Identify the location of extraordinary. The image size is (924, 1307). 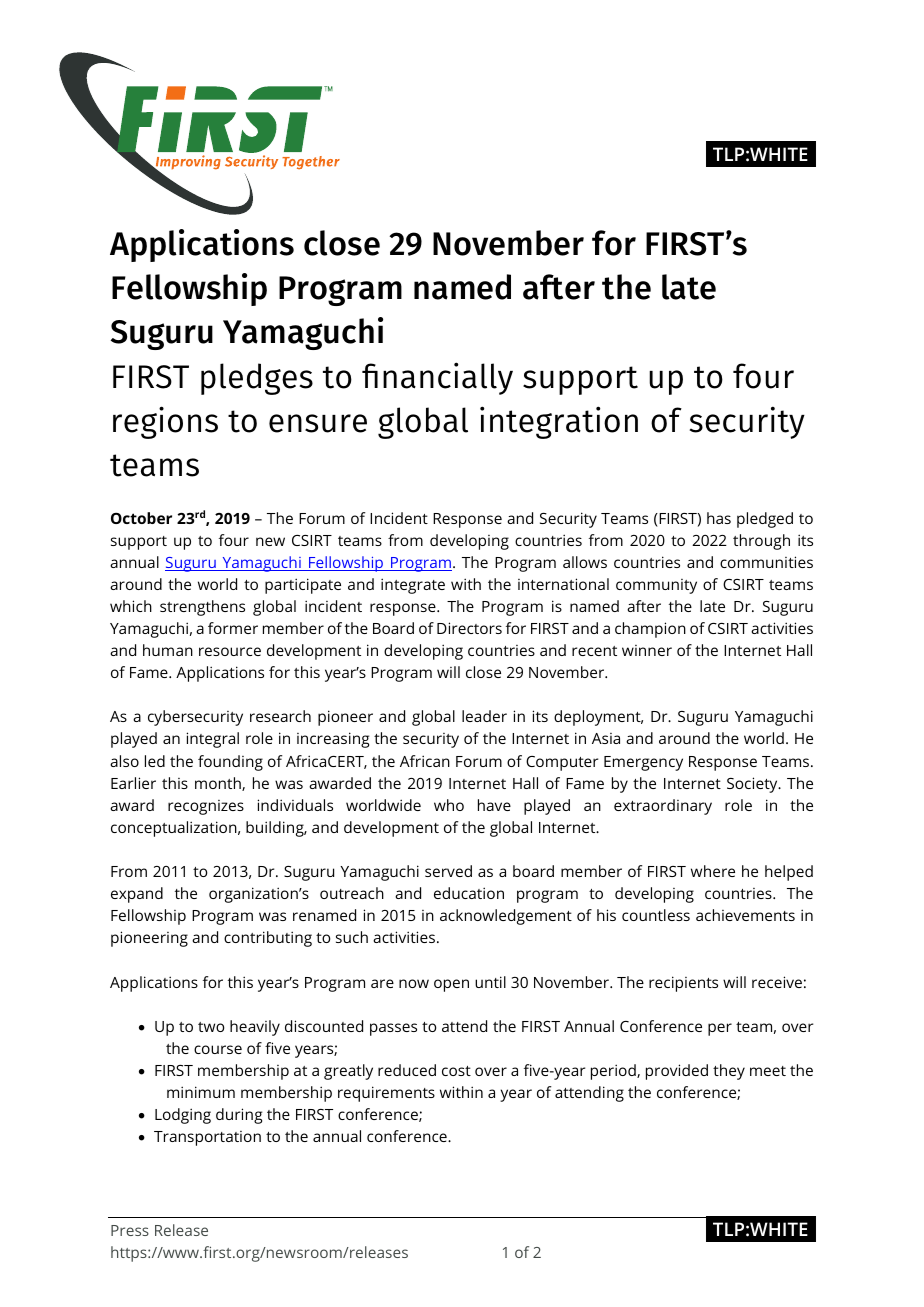
(663, 807).
